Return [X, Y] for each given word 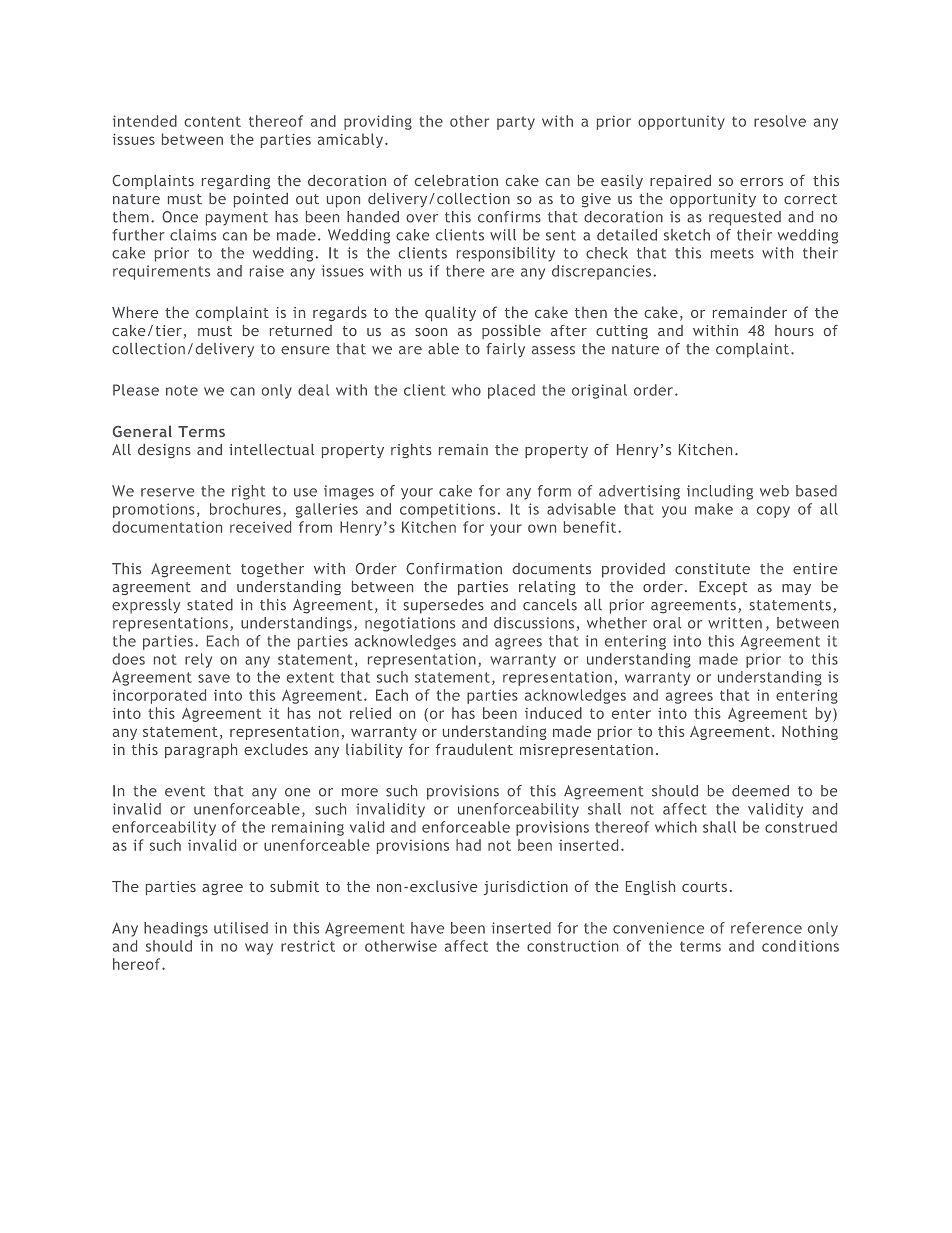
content [212, 121]
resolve [780, 121]
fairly [505, 350]
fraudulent [474, 749]
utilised [241, 928]
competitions [447, 510]
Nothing [810, 732]
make [714, 509]
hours [794, 330]
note [182, 390]
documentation [167, 527]
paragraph [201, 750]
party [516, 123]
